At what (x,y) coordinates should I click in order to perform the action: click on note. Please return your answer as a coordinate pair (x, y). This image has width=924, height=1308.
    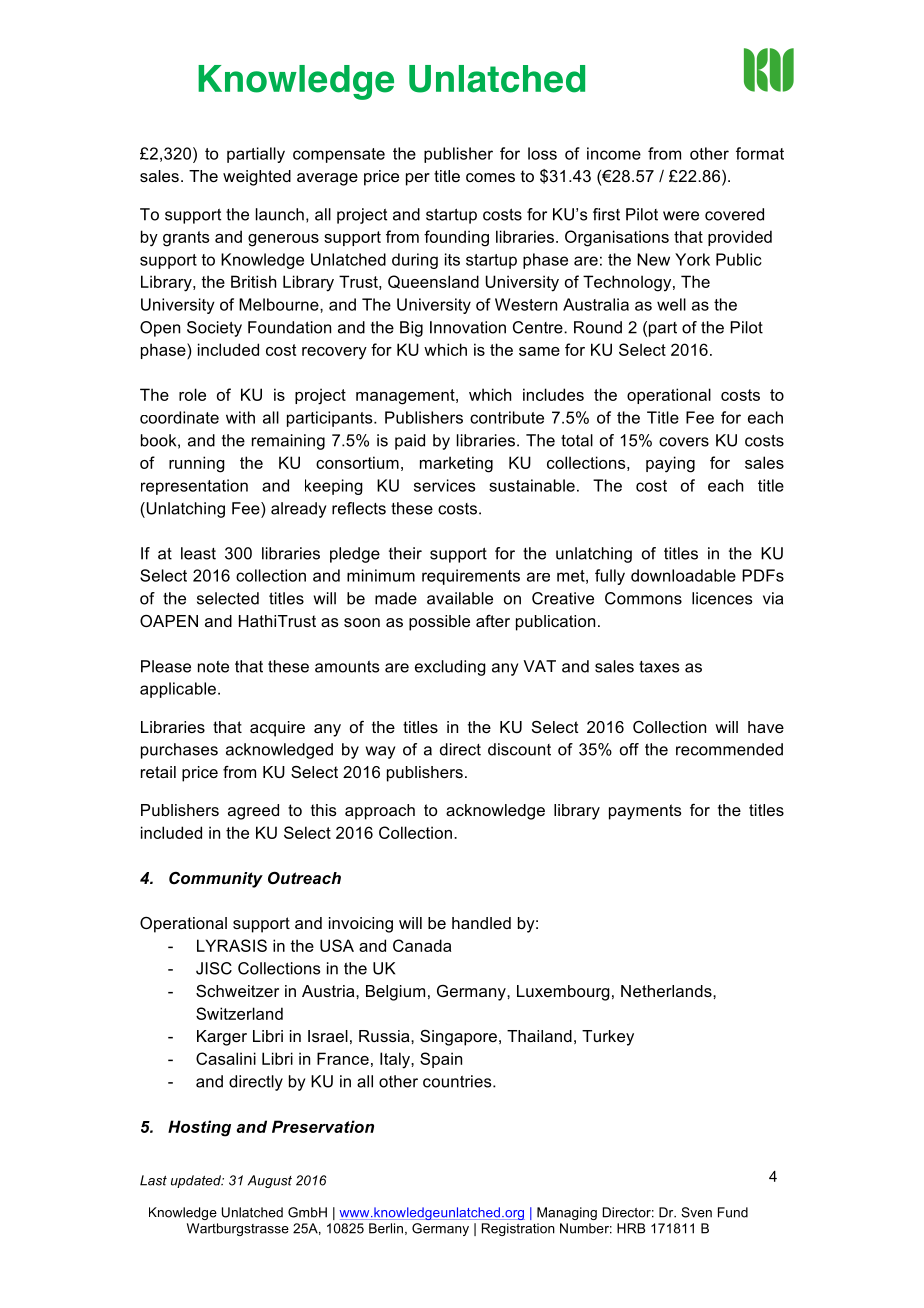
    Looking at the image, I should click on (213, 667).
